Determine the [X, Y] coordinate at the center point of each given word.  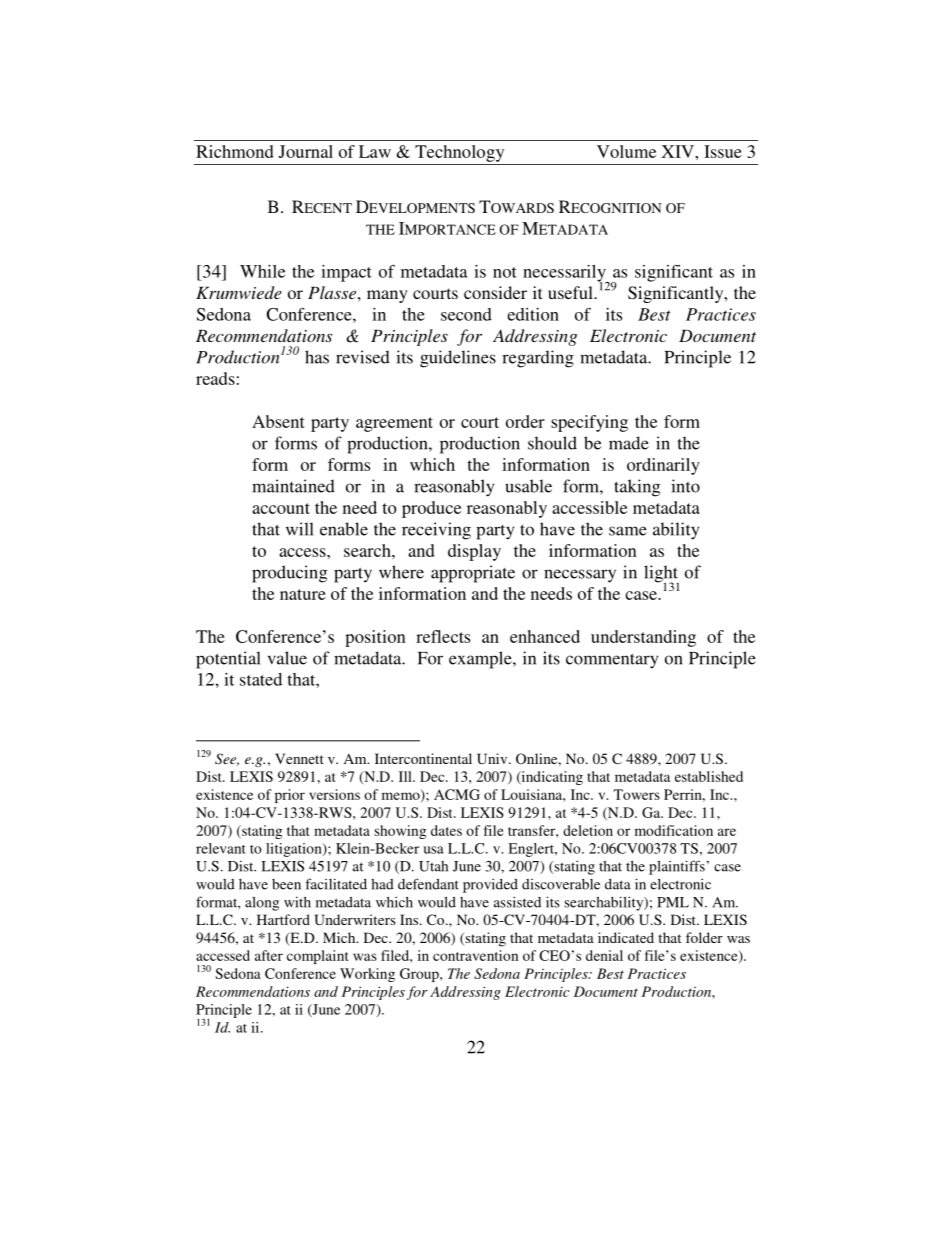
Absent [278, 421]
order [525, 421]
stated [261, 679]
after [269, 955]
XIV [678, 151]
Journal [305, 151]
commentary [612, 661]
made [629, 443]
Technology [459, 153]
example [481, 660]
